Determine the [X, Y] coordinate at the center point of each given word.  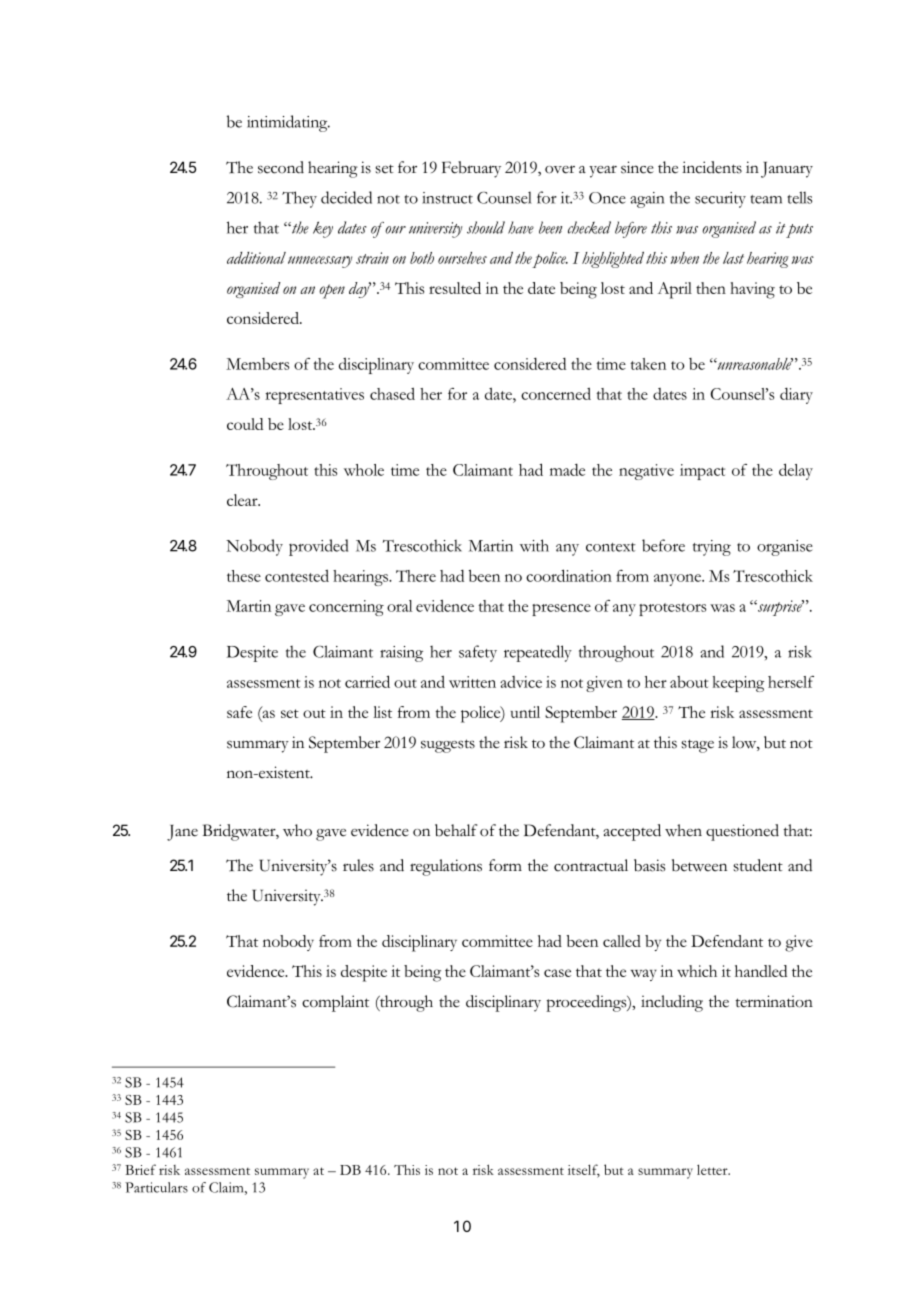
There [416, 576]
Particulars [156, 1187]
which [697, 971]
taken [648, 364]
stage [697, 746]
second [281, 167]
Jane [182, 833]
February [471, 169]
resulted [455, 288]
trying [712, 548]
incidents [712, 167]
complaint [335, 1003]
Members [257, 364]
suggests [448, 746]
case [557, 973]
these [244, 576]
